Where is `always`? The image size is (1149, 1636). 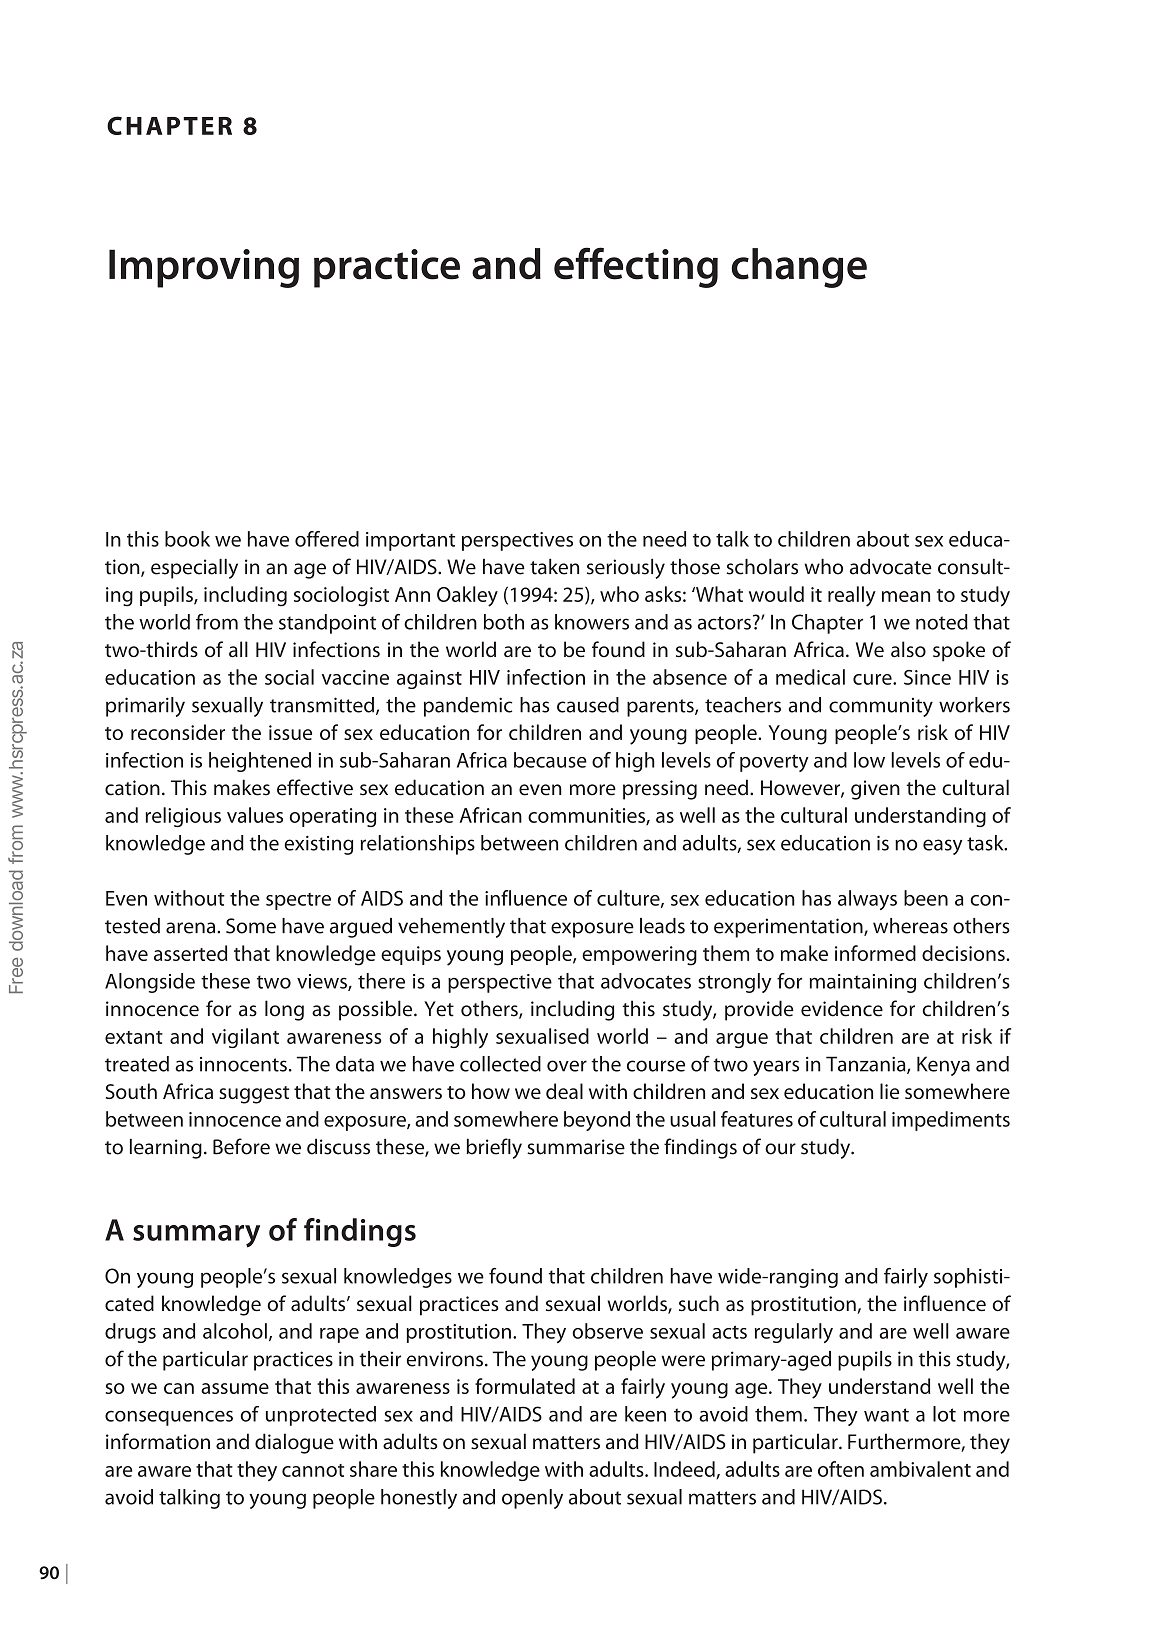
always is located at coordinates (867, 900).
